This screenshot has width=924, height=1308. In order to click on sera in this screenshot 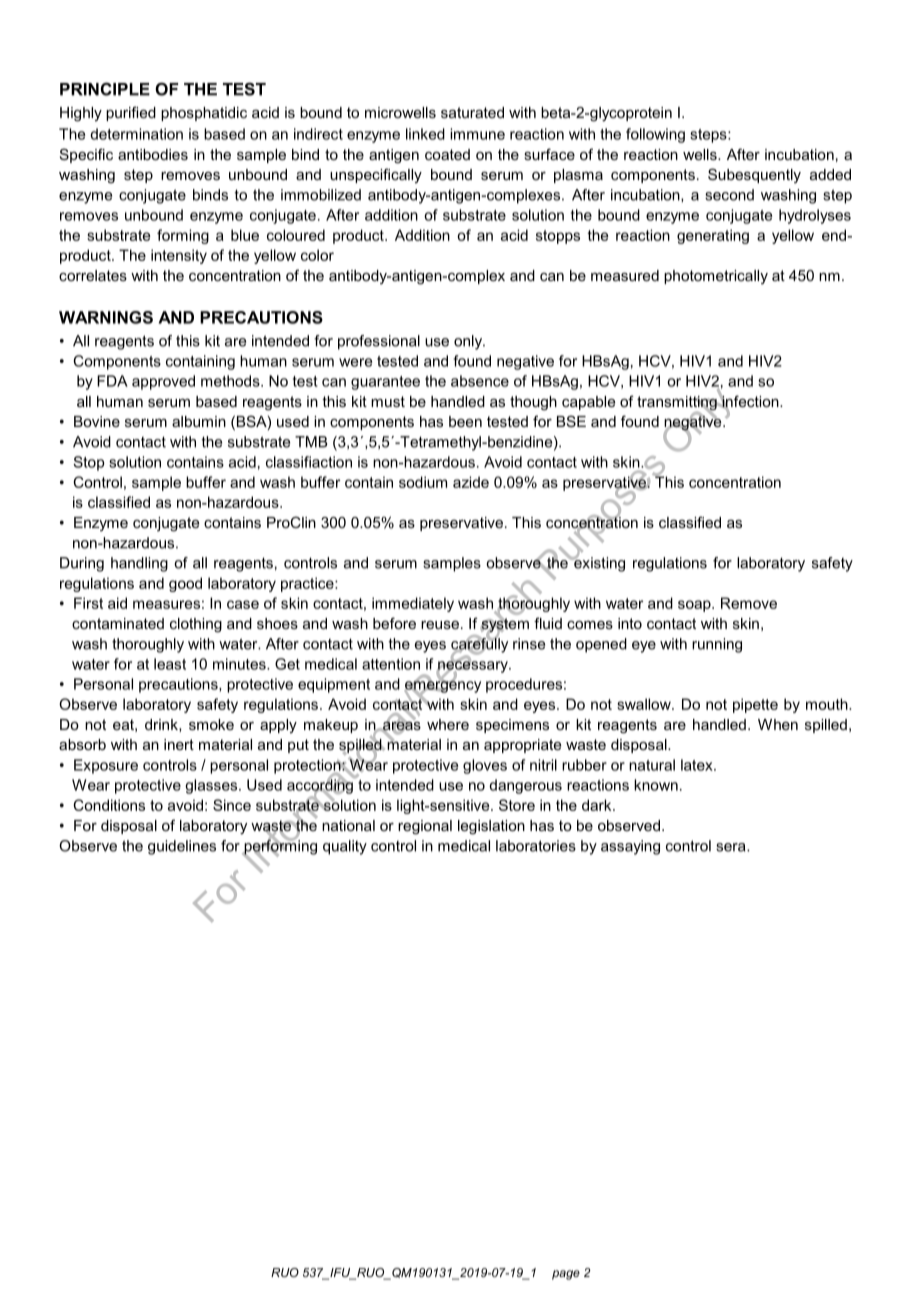, I will do `click(732, 847)`.
